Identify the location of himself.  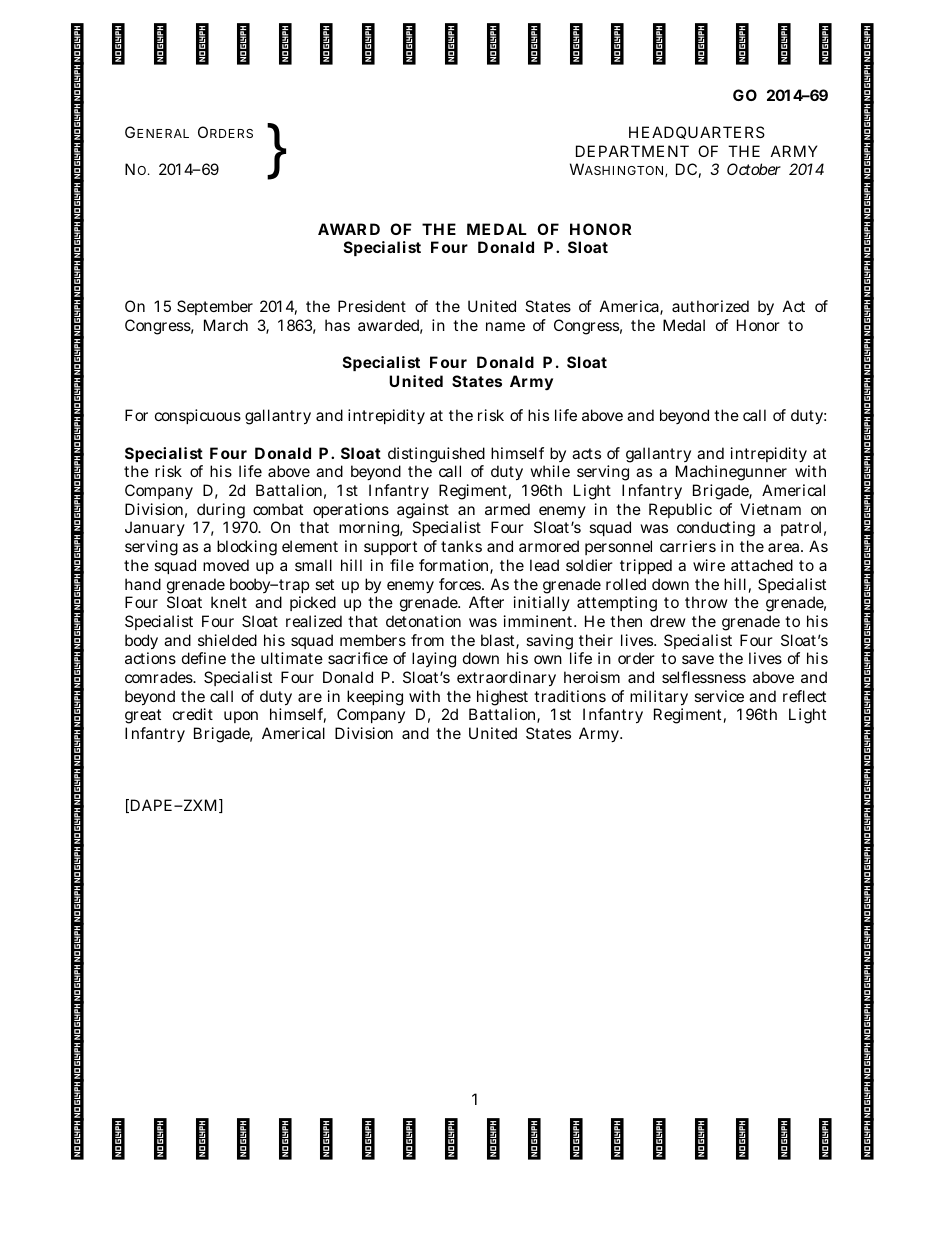
(517, 453).
